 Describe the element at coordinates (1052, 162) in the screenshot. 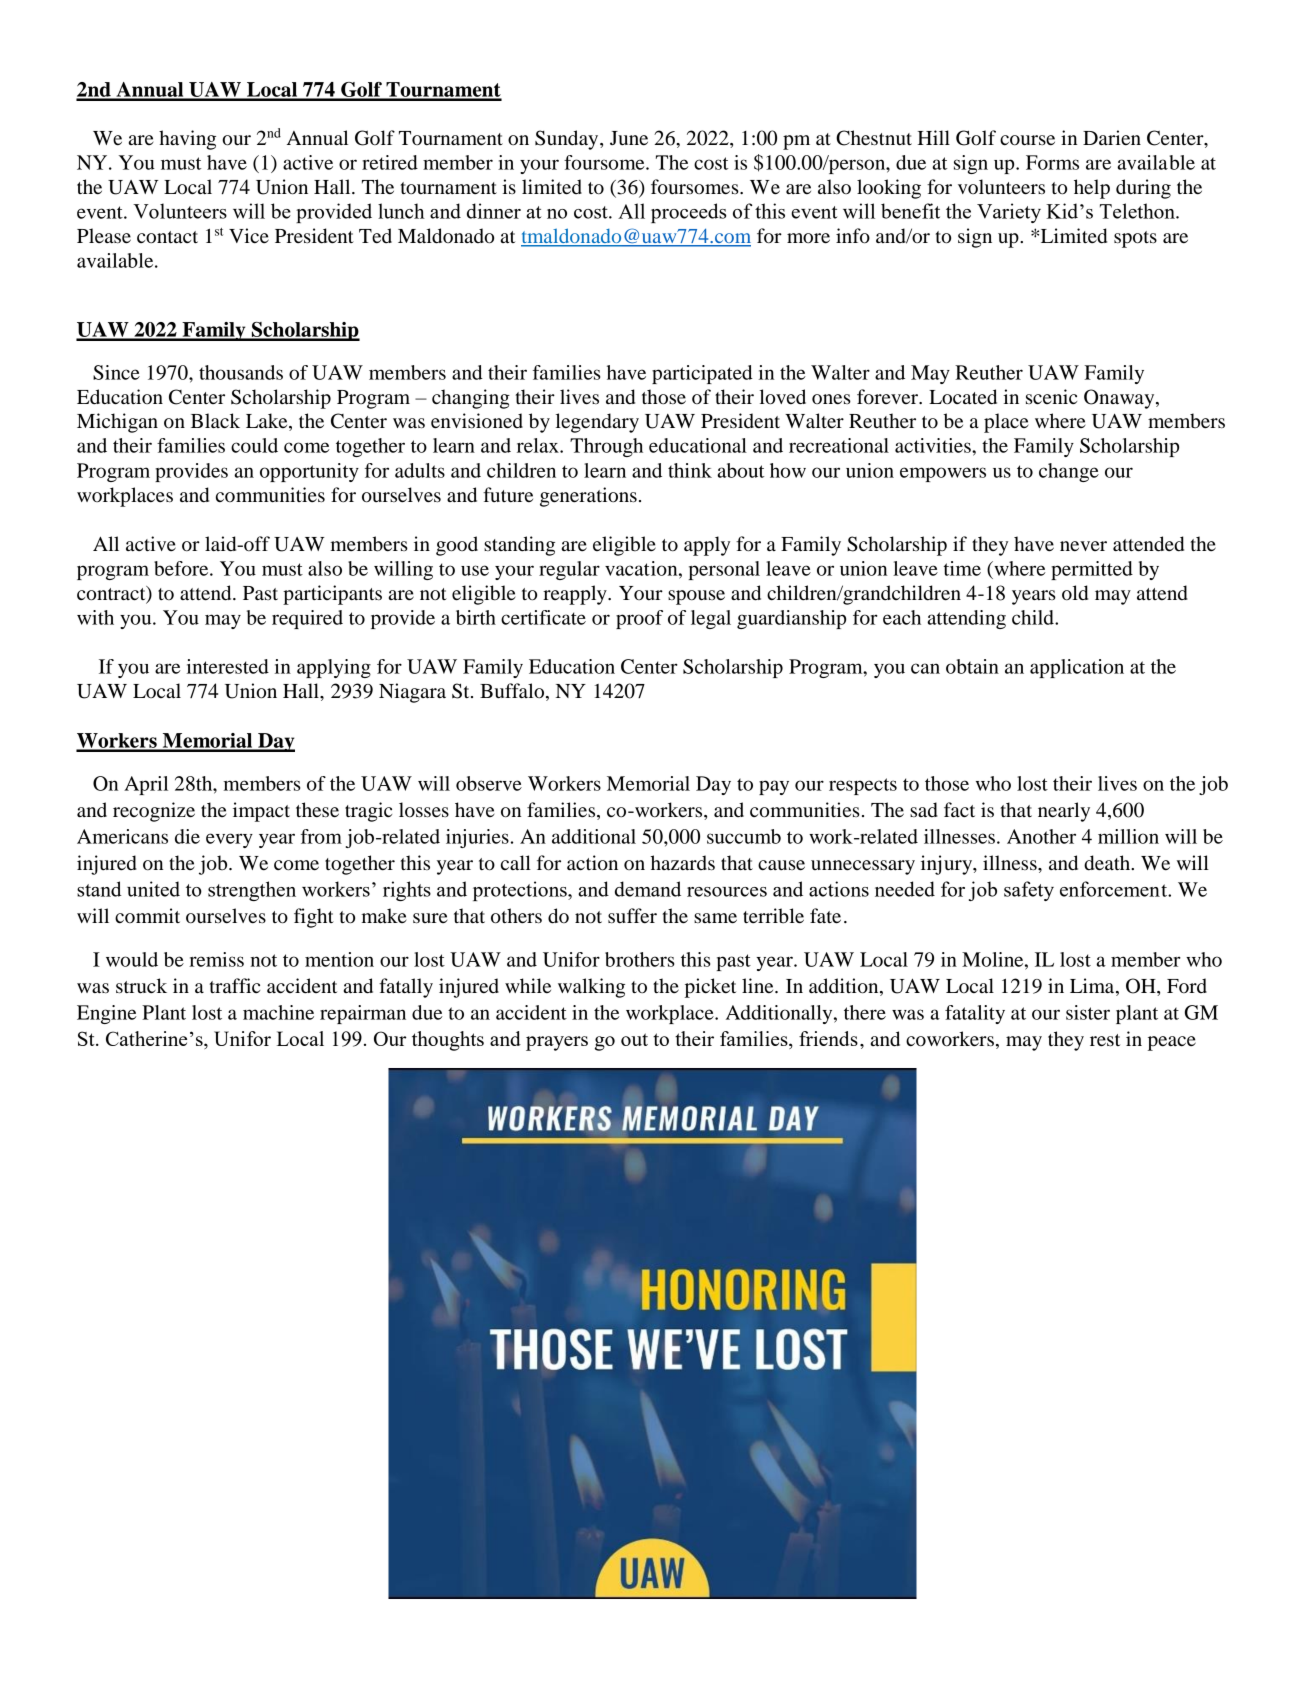

I see `Forms` at that location.
